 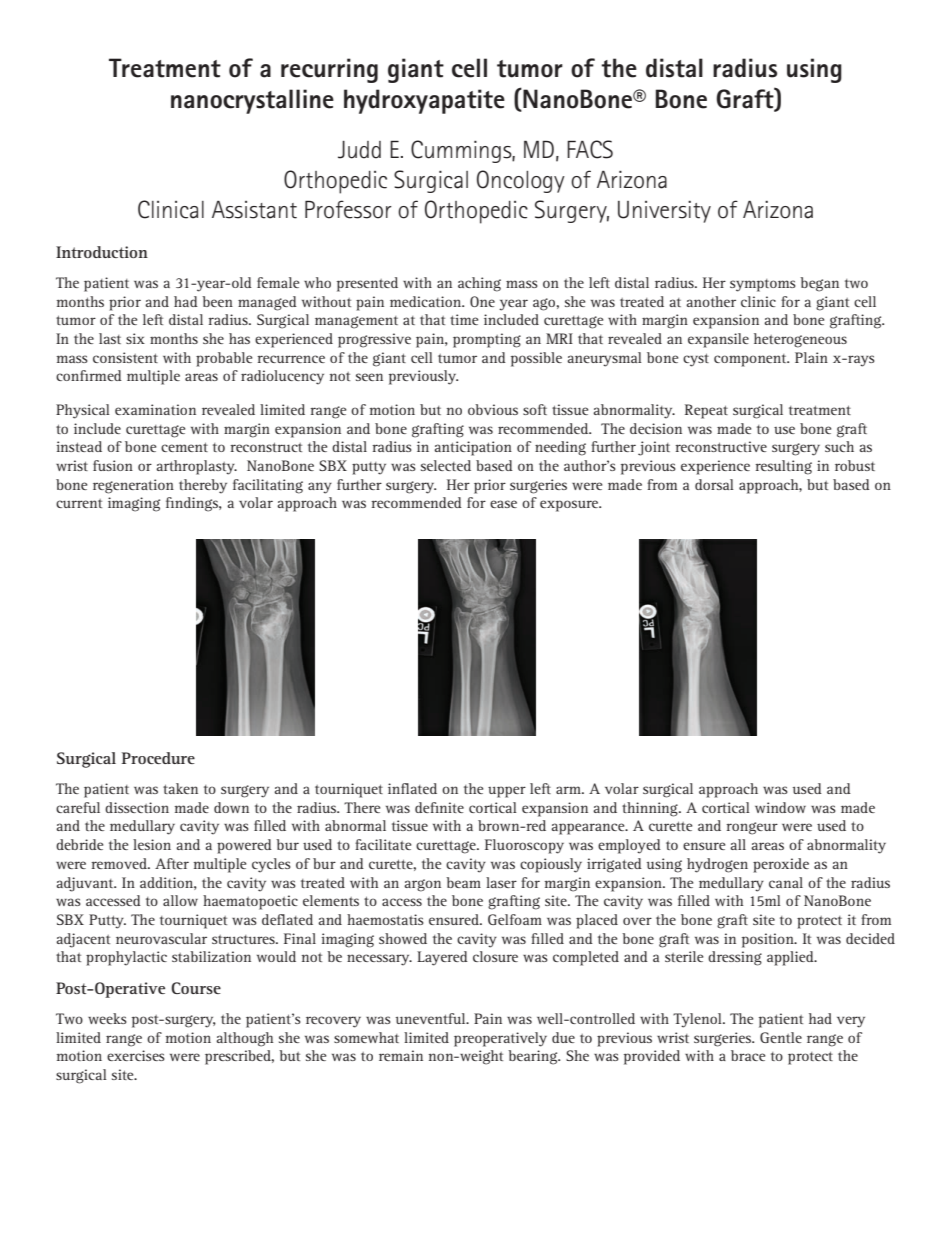 What do you see at coordinates (136, 1055) in the screenshot?
I see `exercises` at bounding box center [136, 1055].
